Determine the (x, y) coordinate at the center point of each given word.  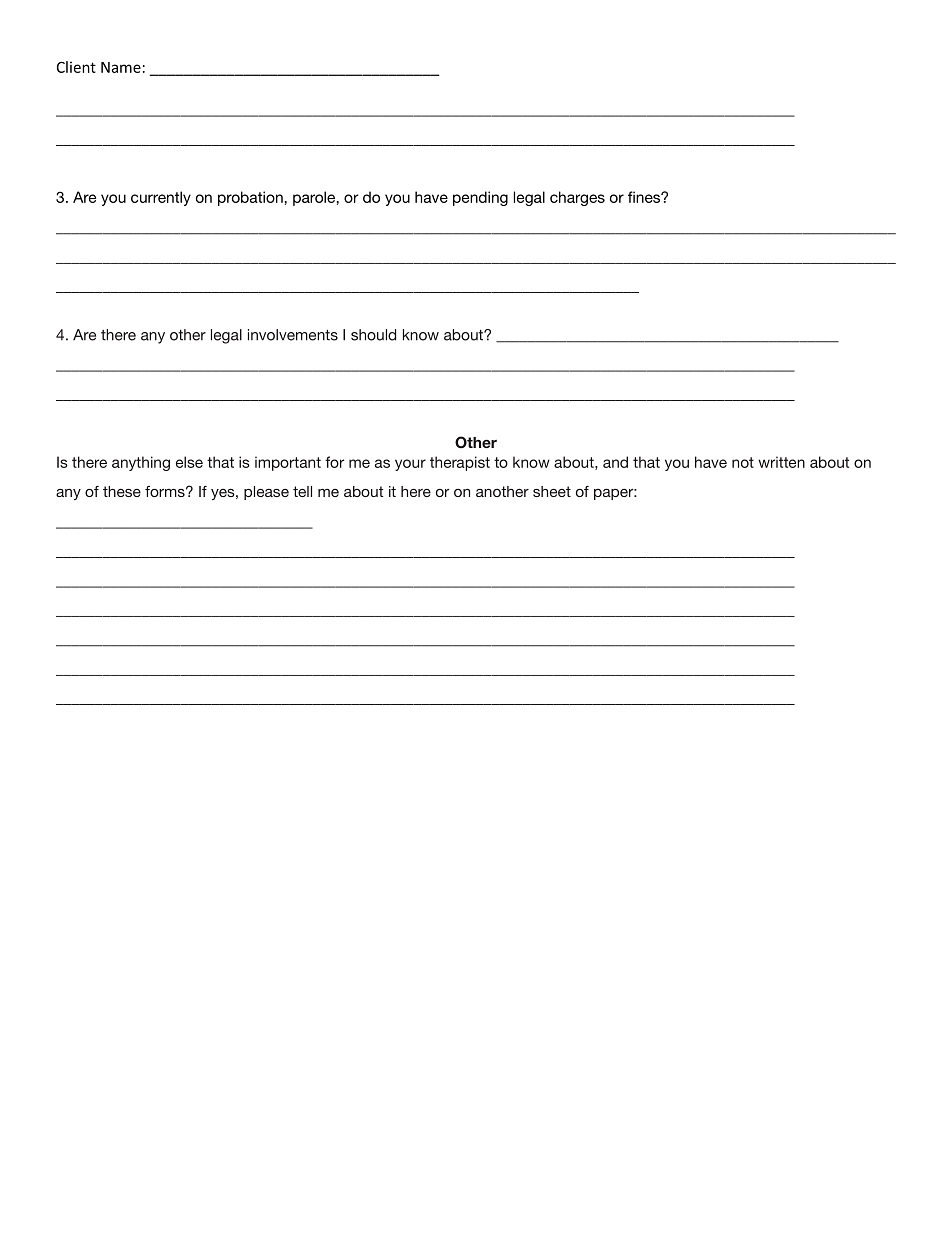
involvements (293, 335)
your (410, 465)
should (373, 335)
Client (76, 67)
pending (480, 198)
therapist (460, 463)
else (189, 462)
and (615, 462)
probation (251, 198)
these (122, 491)
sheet (552, 491)
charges (577, 198)
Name (121, 67)
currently (161, 198)
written (781, 462)
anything (141, 463)
